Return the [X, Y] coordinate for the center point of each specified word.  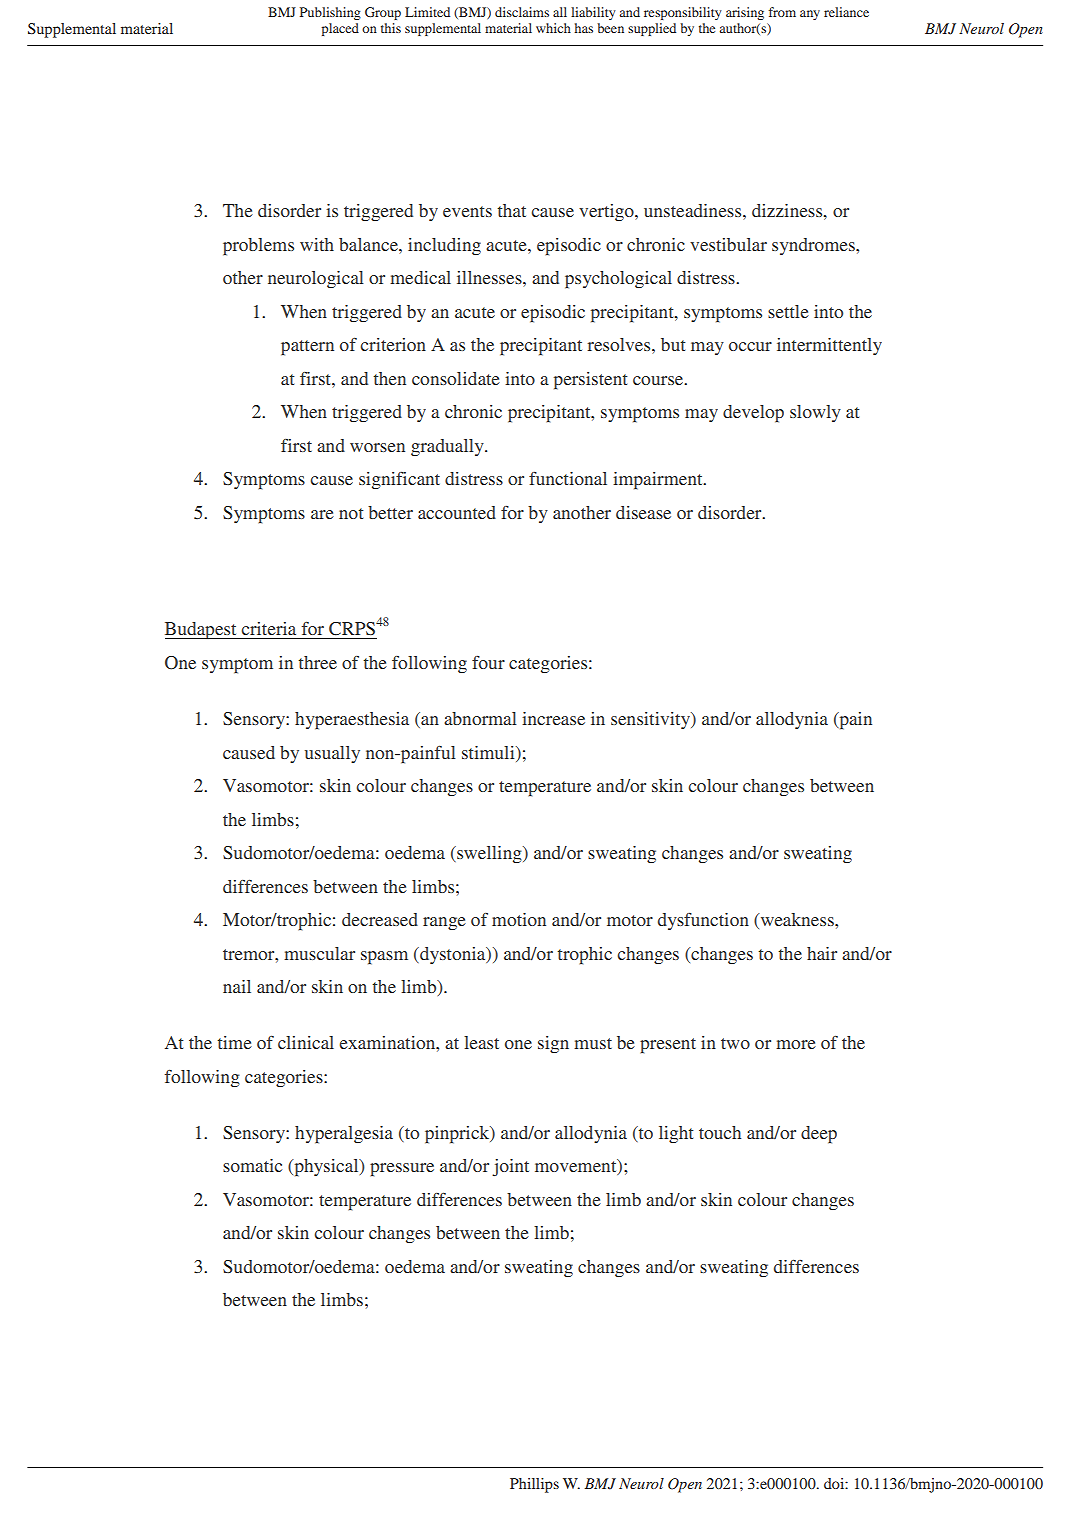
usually [332, 754]
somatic [252, 1165]
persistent [590, 381]
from [782, 12]
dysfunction [703, 921]
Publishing [330, 13]
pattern [307, 348]
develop [753, 414]
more [796, 1044]
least [481, 1042]
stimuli [489, 752]
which [553, 28]
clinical [306, 1042]
